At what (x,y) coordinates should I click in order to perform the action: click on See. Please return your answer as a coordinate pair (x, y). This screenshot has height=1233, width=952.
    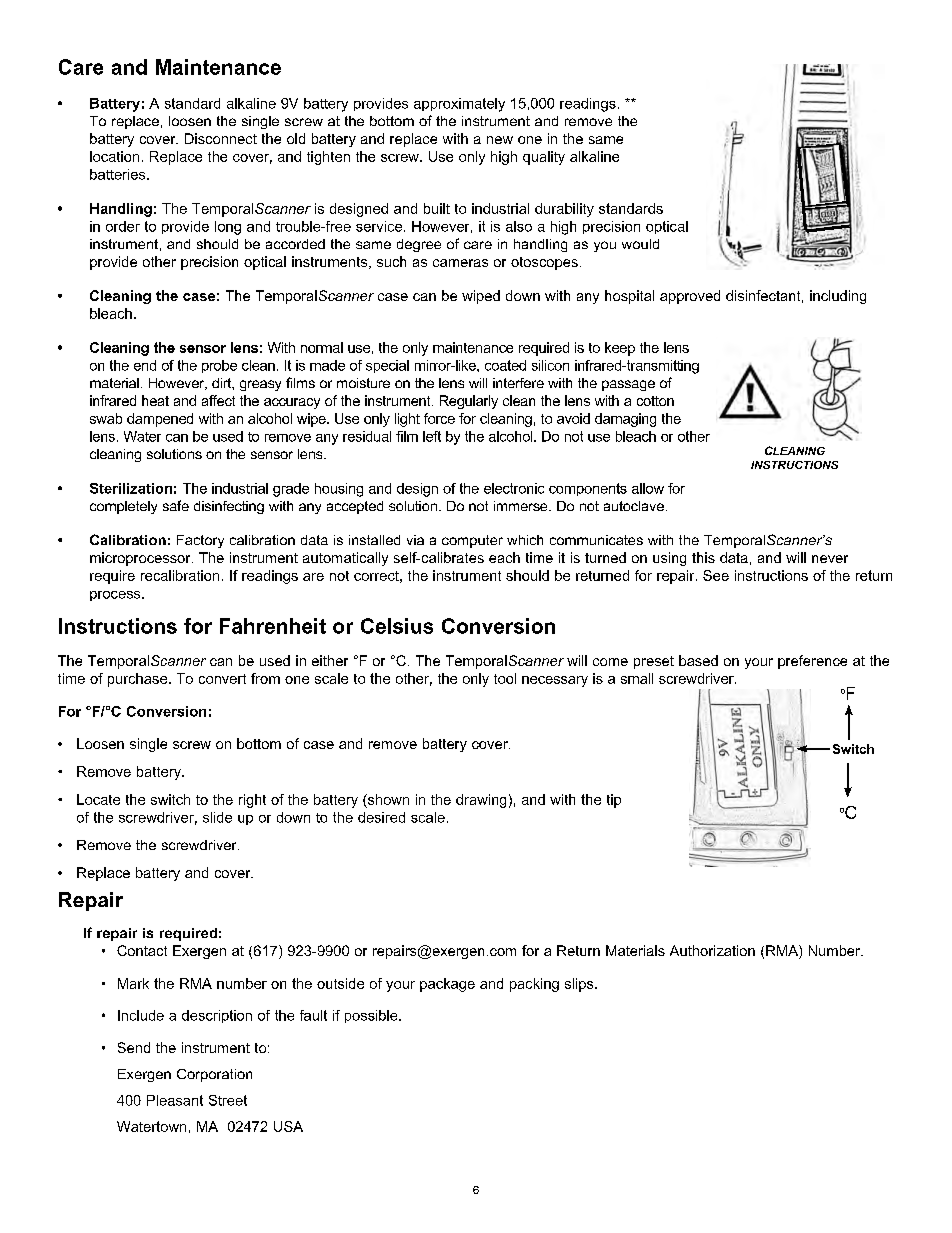
    Looking at the image, I should click on (716, 575).
